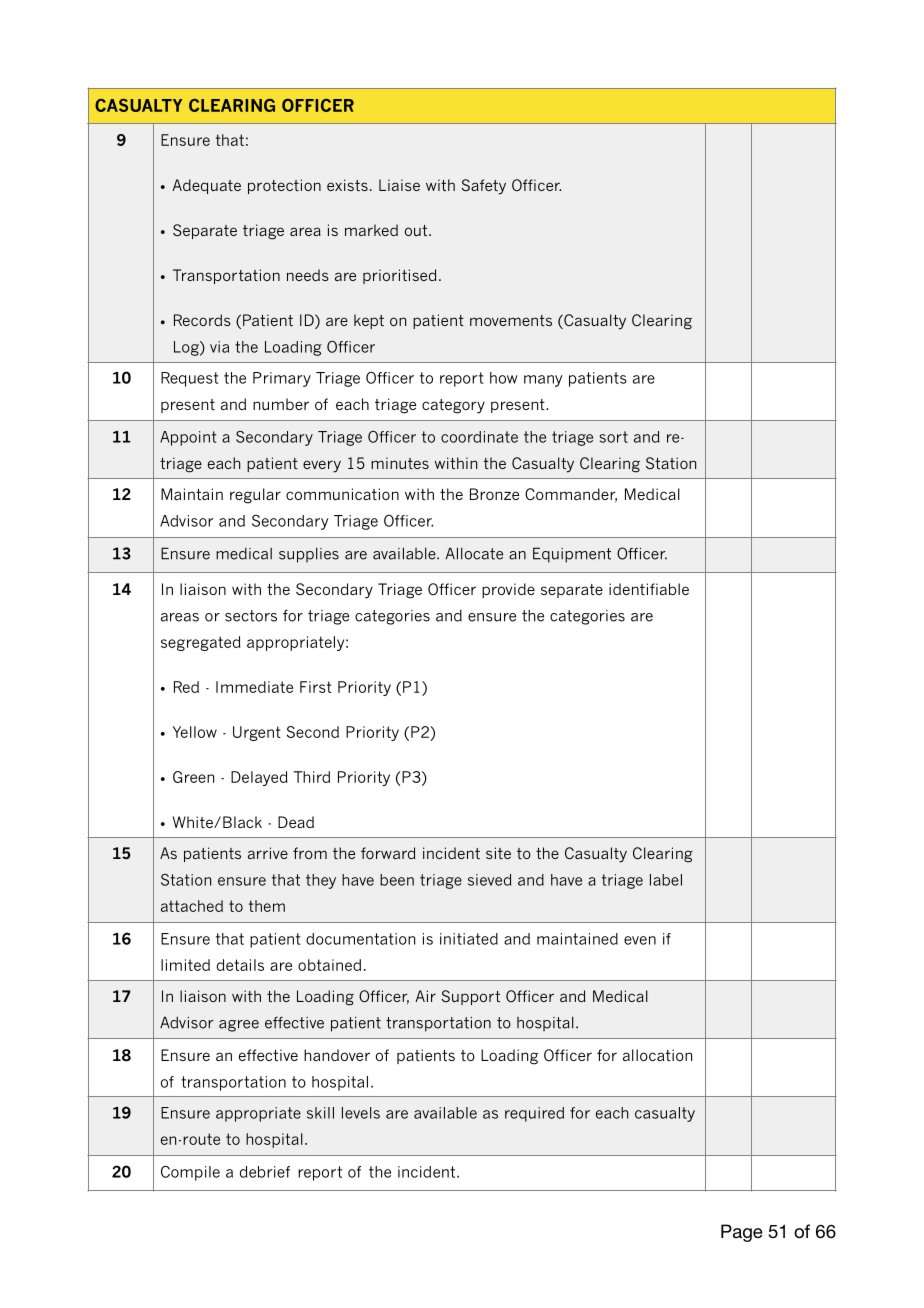  Describe the element at coordinates (254, 687) in the page. I see `Immediate` at that location.
